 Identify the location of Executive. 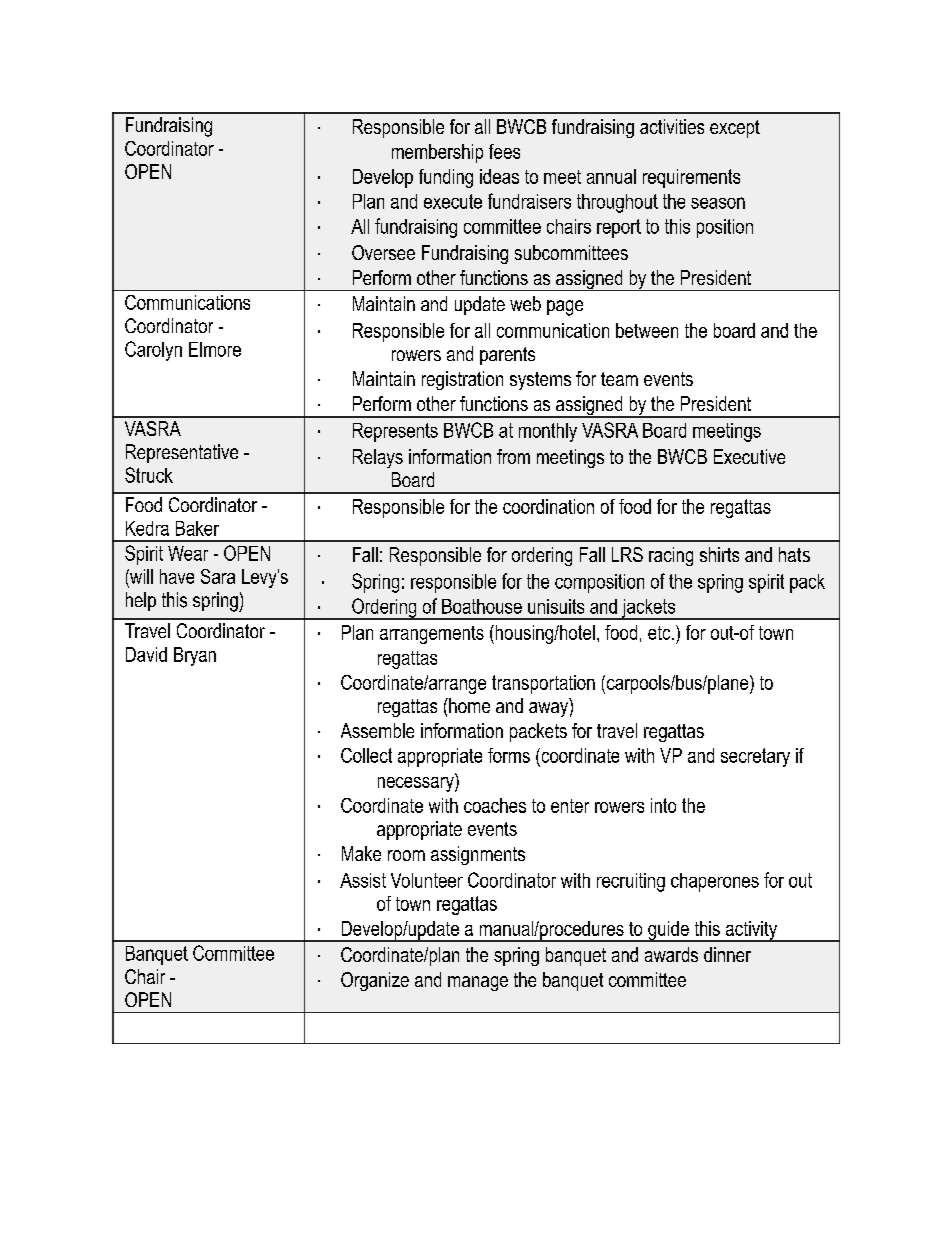
(749, 456).
